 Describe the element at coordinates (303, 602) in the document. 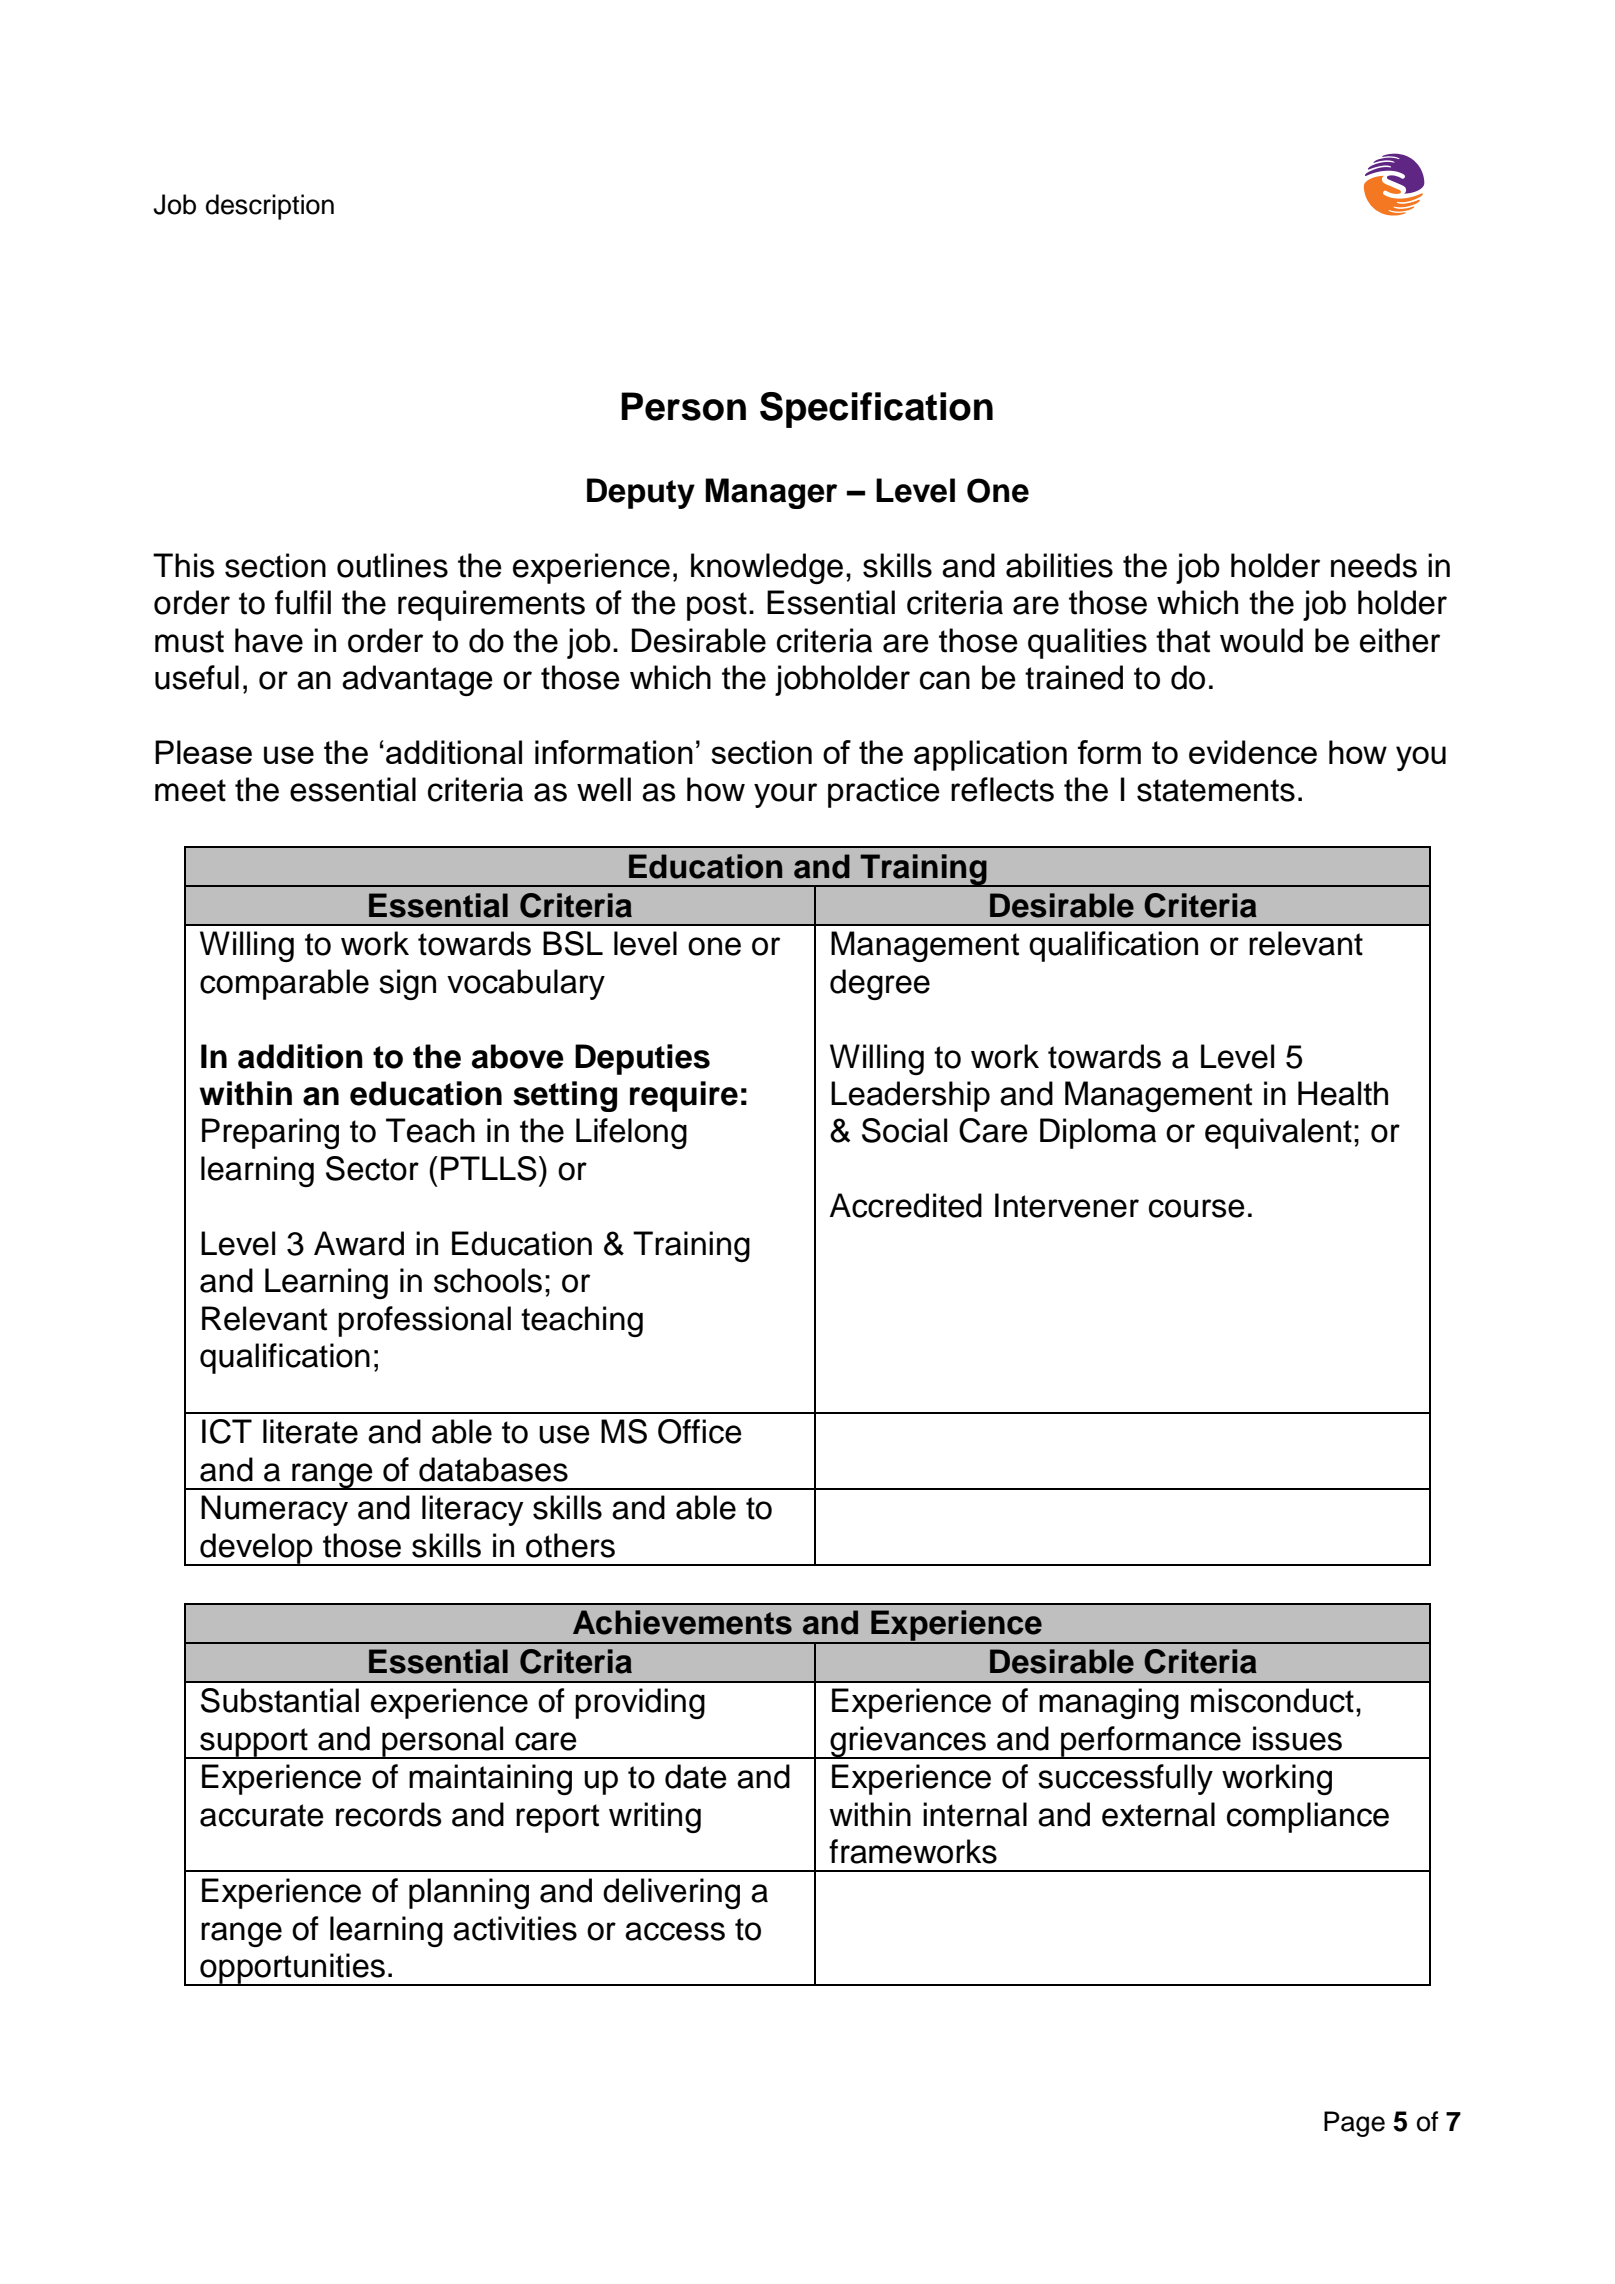

I see `fulfil` at that location.
